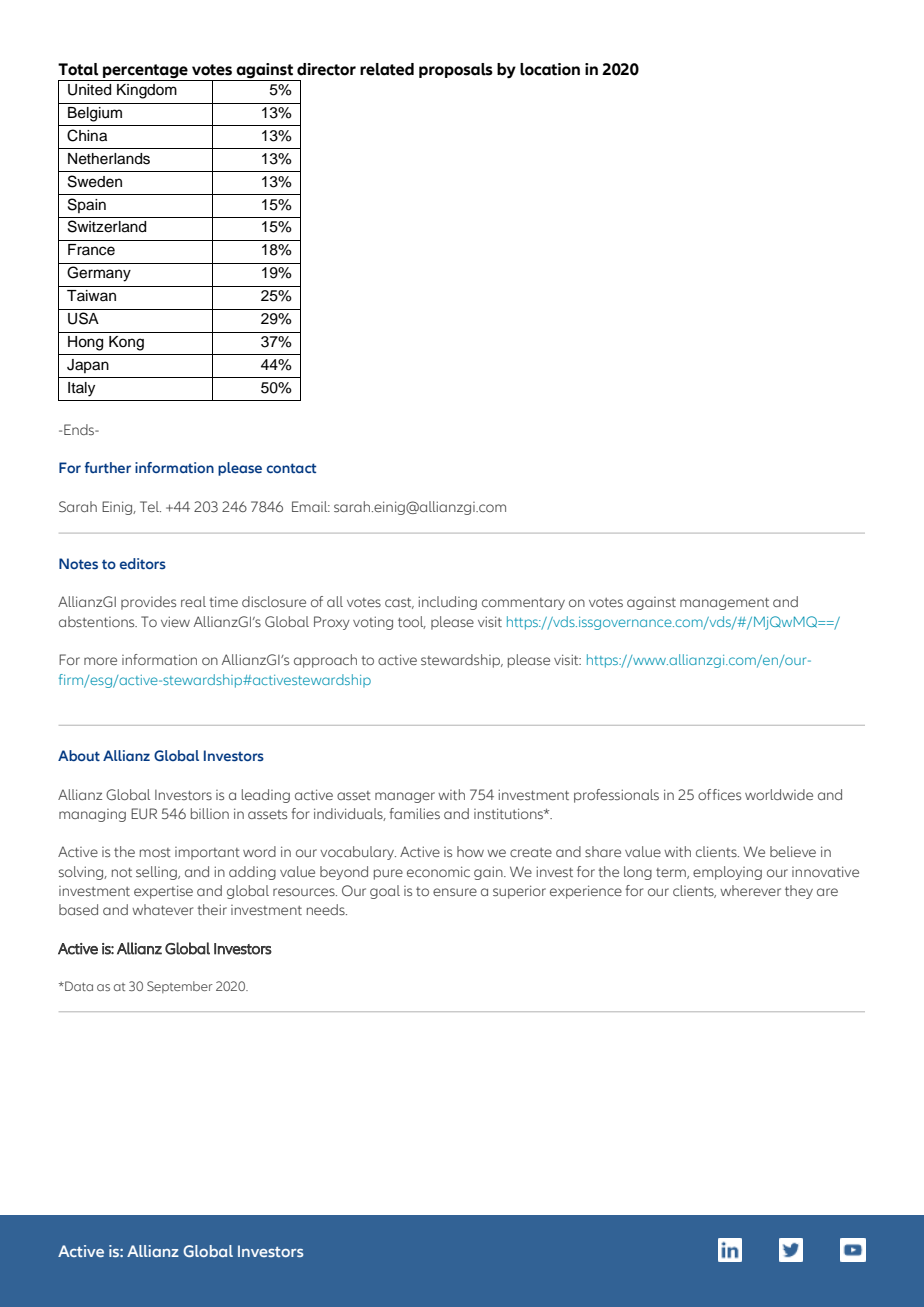 Image resolution: width=924 pixels, height=1307 pixels. What do you see at coordinates (180, 987) in the document?
I see `September` at bounding box center [180, 987].
